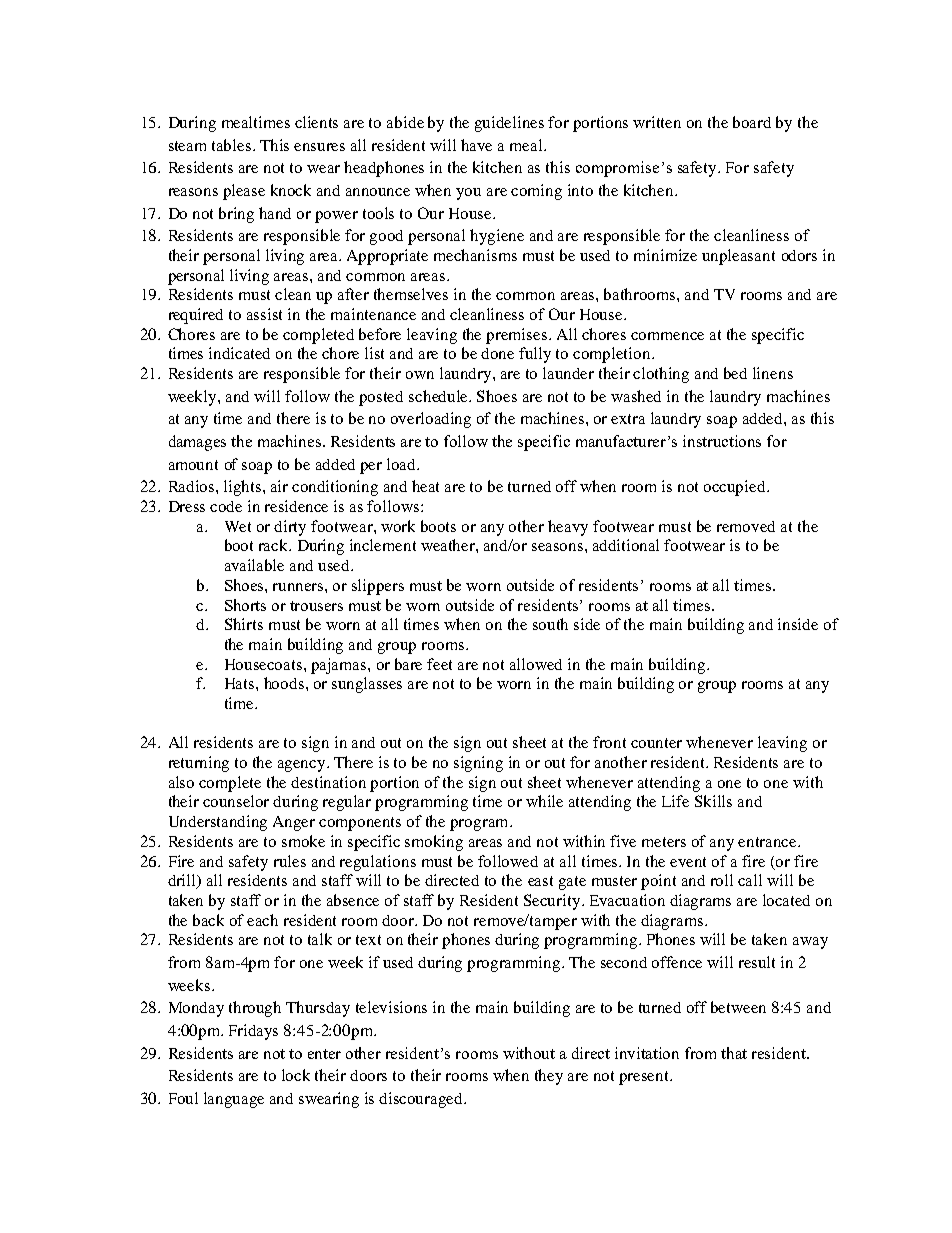 The image size is (952, 1233). I want to click on heat, so click(425, 486).
